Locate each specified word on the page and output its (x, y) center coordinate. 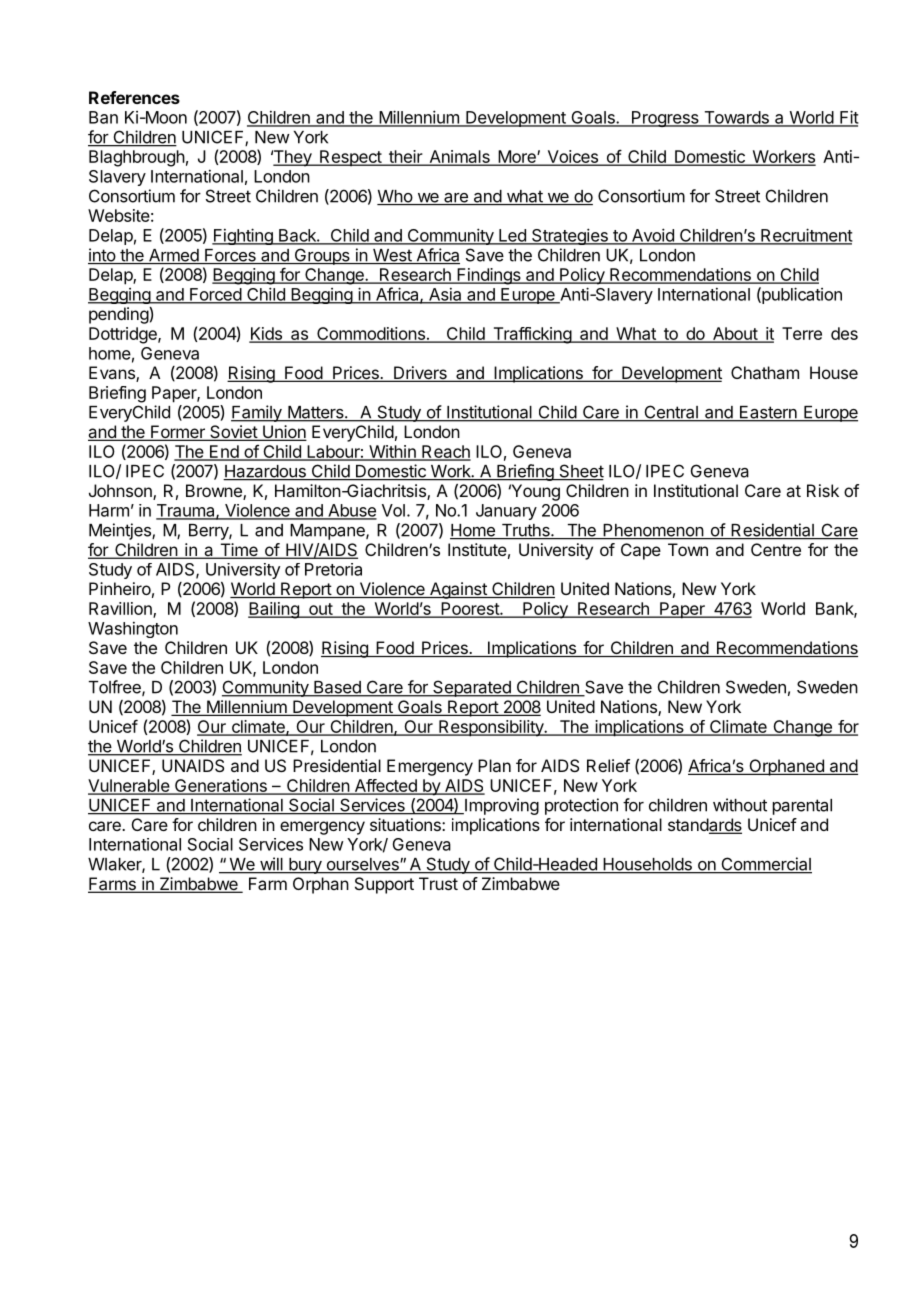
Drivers (420, 374)
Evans (113, 374)
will (271, 865)
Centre (776, 549)
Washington (133, 630)
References (134, 97)
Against (458, 590)
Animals (459, 158)
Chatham (765, 372)
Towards (736, 118)
